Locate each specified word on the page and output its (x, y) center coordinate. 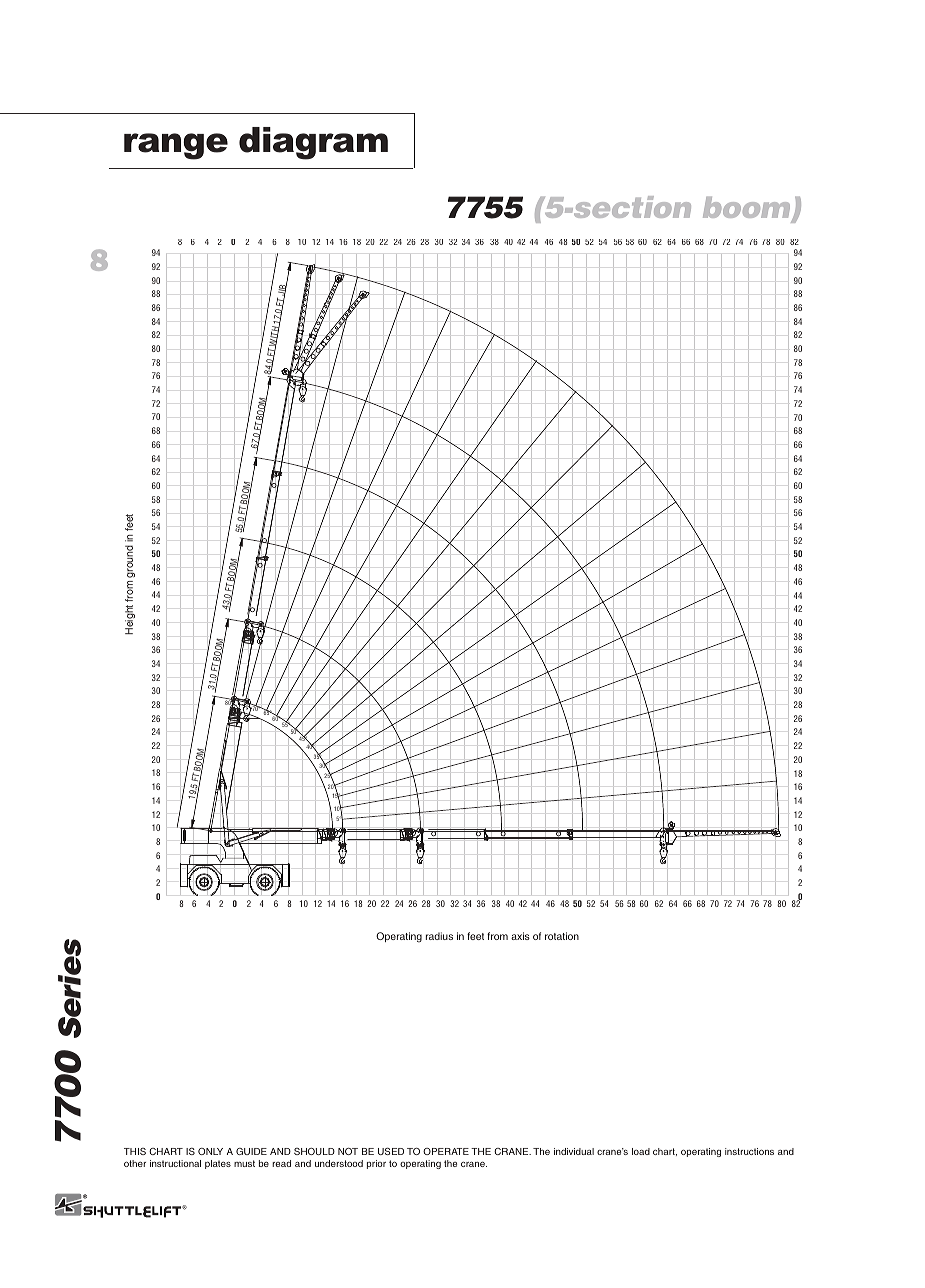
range (176, 146)
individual (574, 1151)
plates (218, 1164)
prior (376, 1164)
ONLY (210, 1151)
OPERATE (446, 1151)
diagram (313, 143)
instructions (749, 1151)
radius (439, 936)
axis (520, 936)
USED (391, 1151)
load (641, 1151)
